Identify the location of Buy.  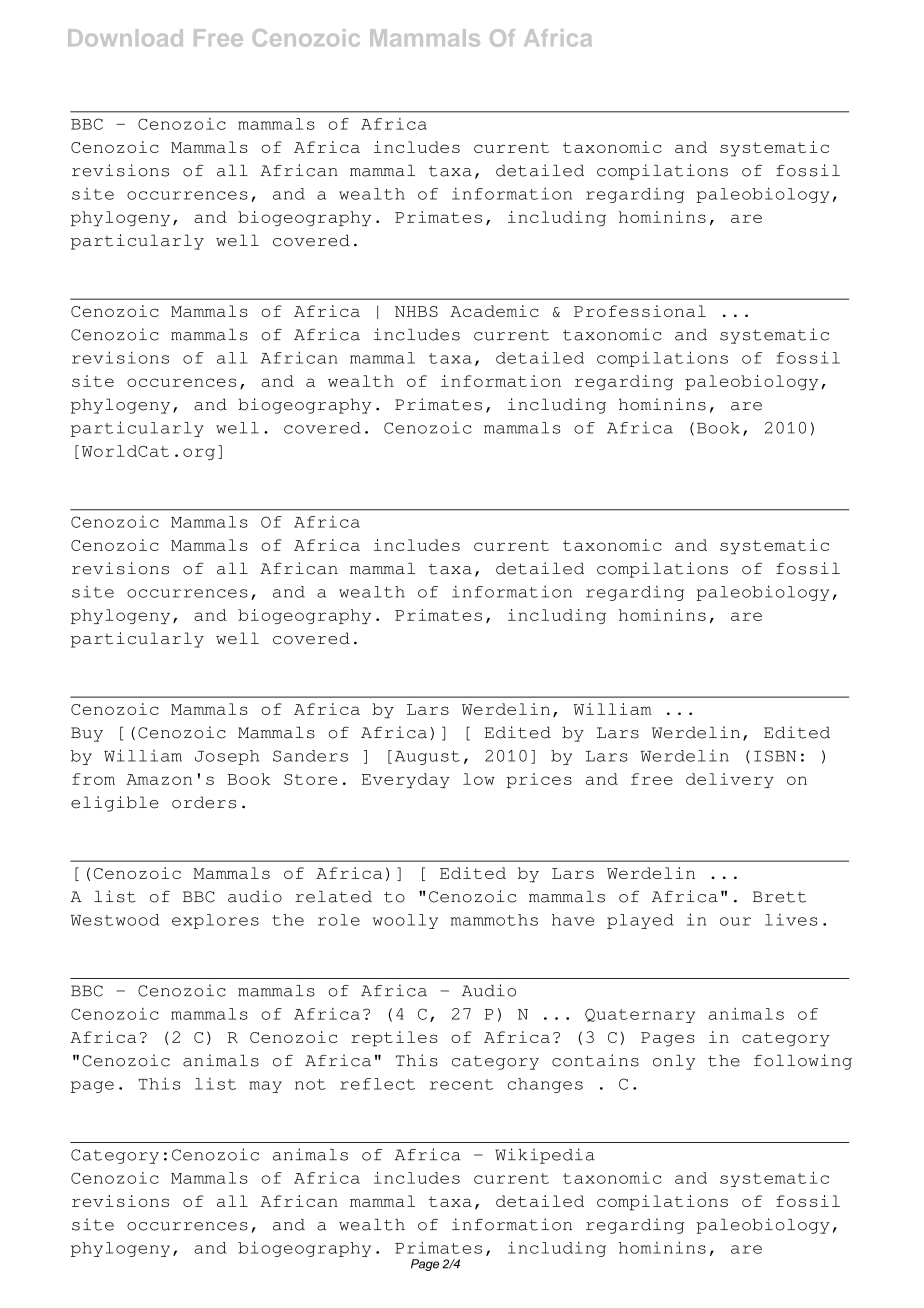
(87, 734).
